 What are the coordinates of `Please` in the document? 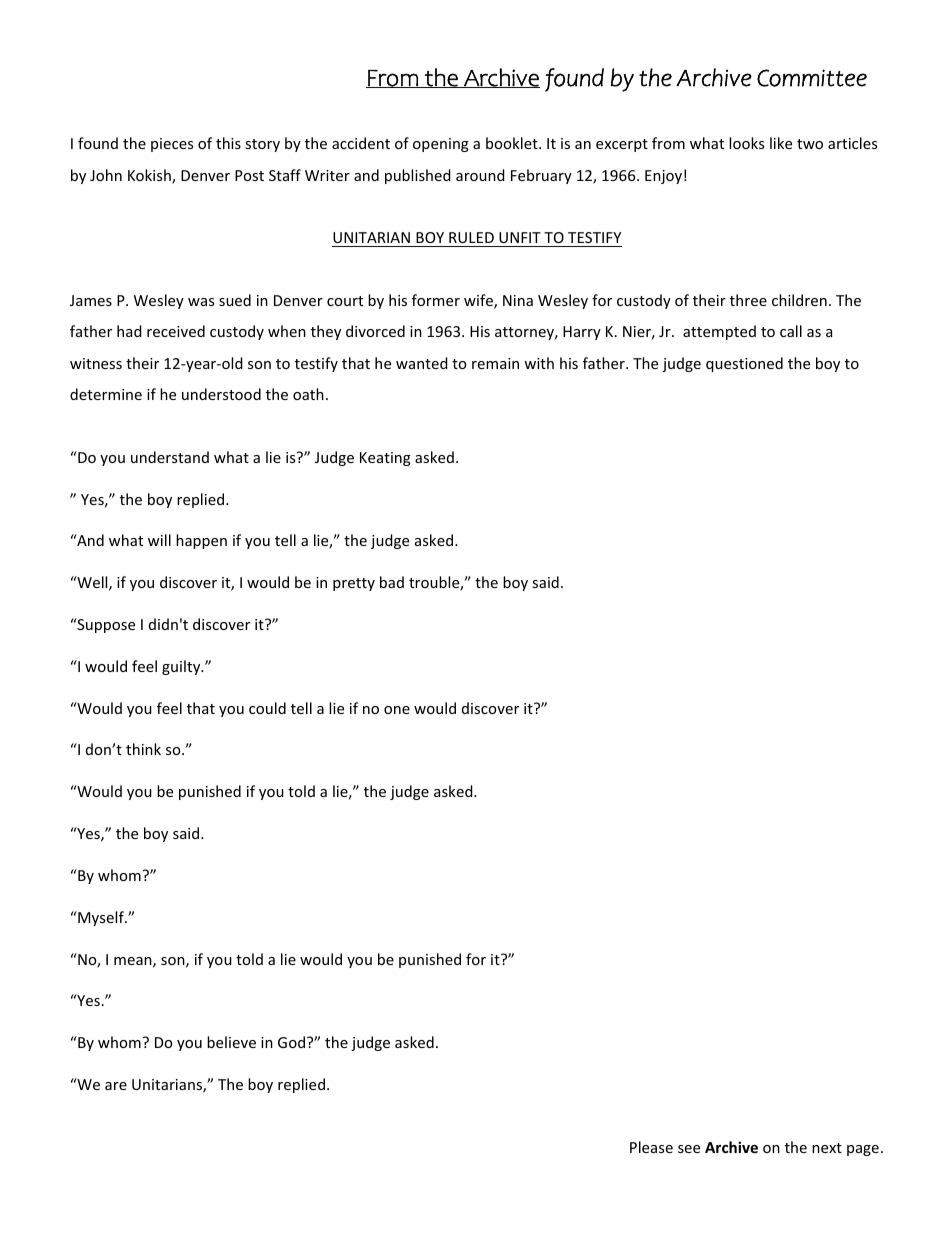 It's located at (651, 1147).
